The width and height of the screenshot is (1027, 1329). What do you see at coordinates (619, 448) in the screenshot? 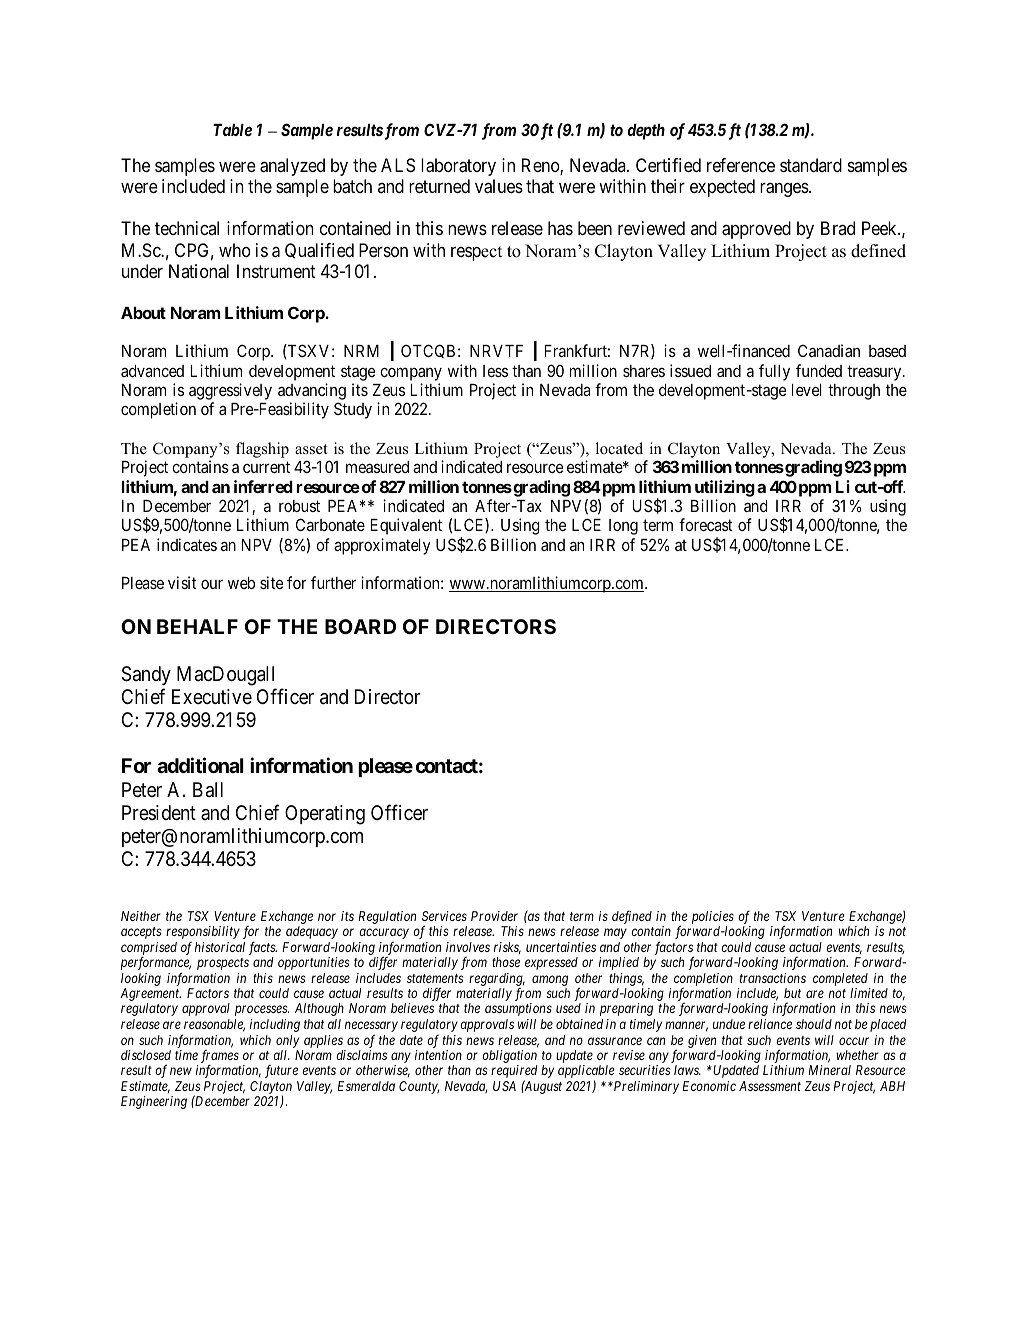
I see `located` at bounding box center [619, 448].
